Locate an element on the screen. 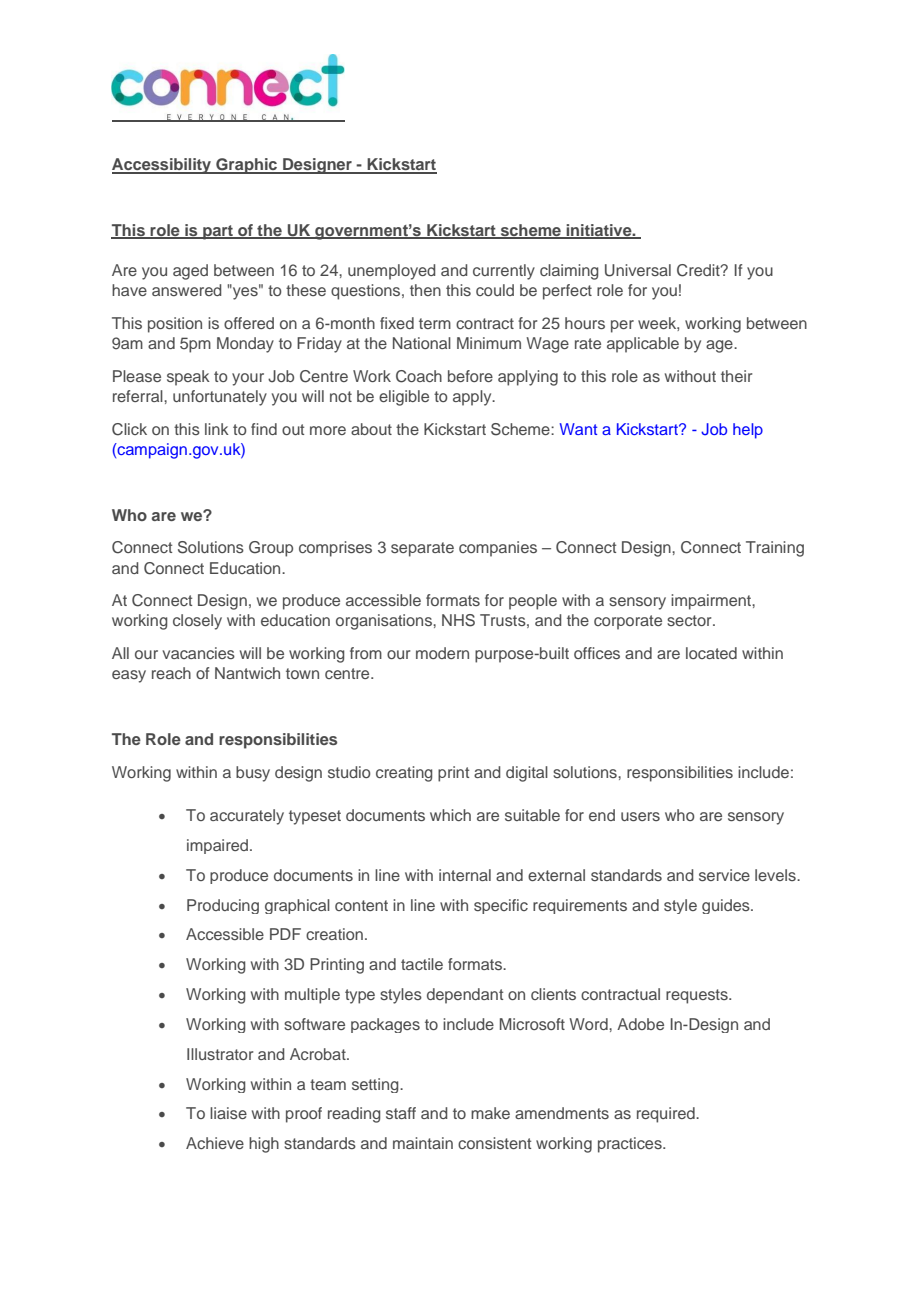  help is located at coordinates (748, 431).
